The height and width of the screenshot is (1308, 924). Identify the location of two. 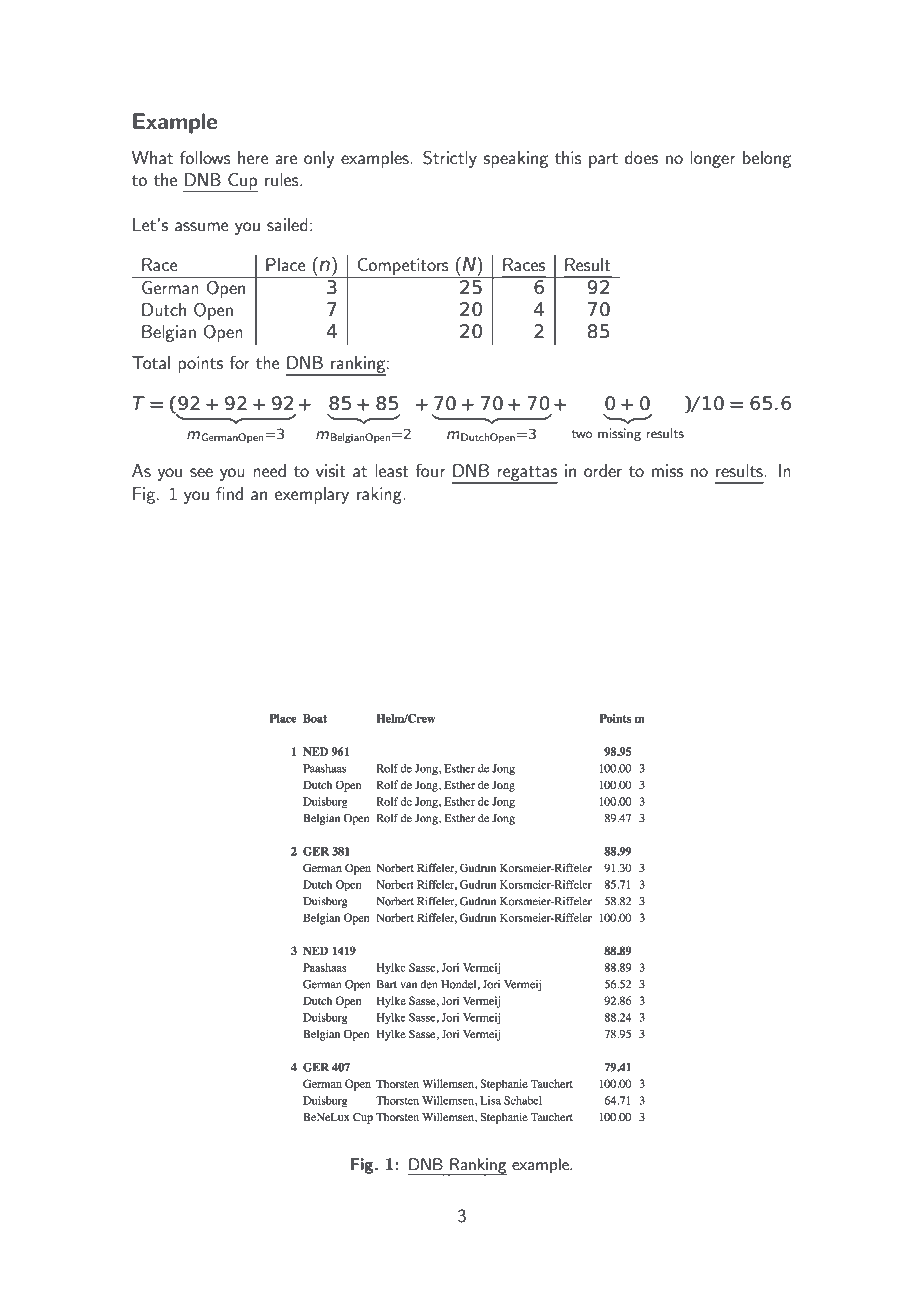
(581, 434).
